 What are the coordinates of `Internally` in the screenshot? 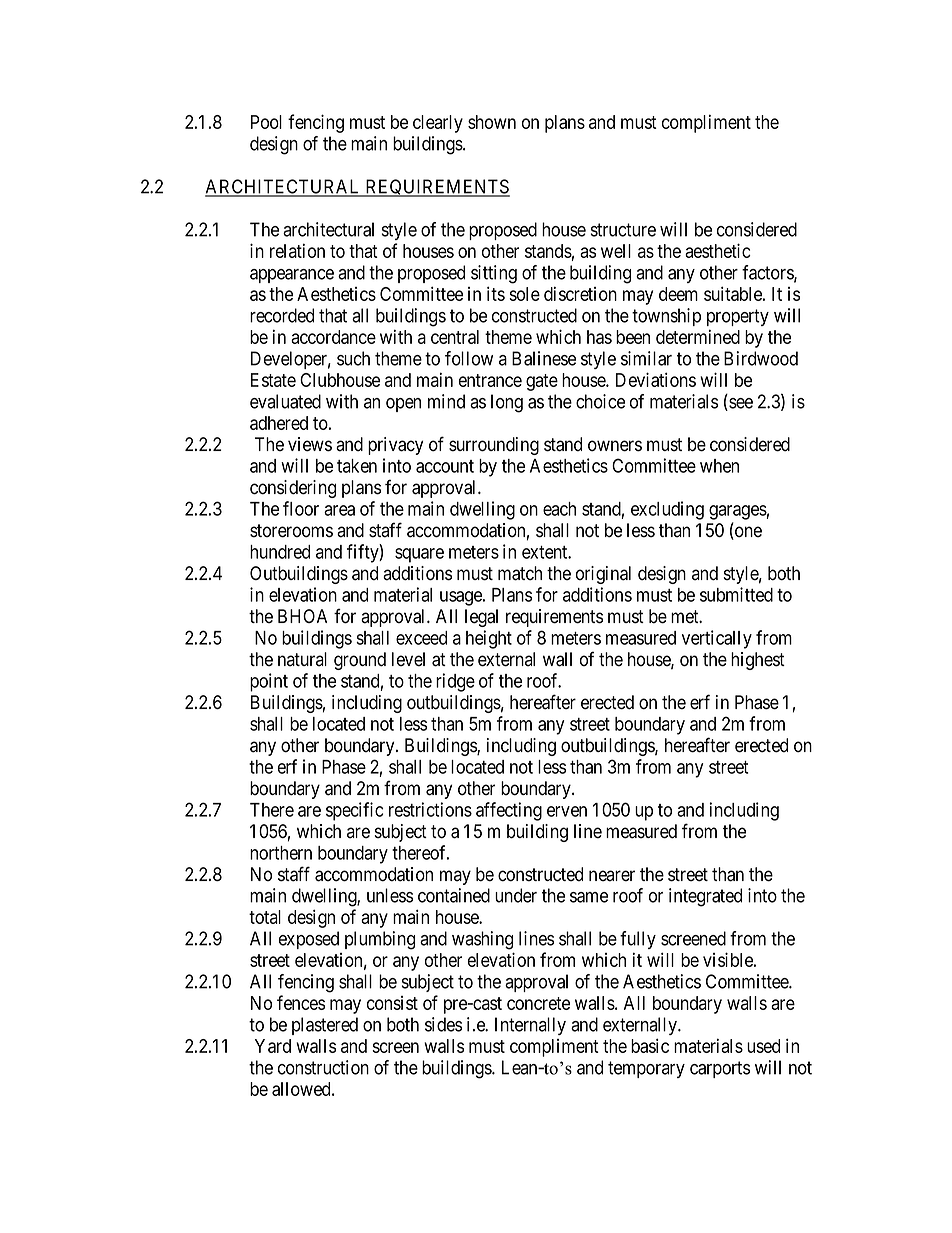 It's located at (530, 1026).
